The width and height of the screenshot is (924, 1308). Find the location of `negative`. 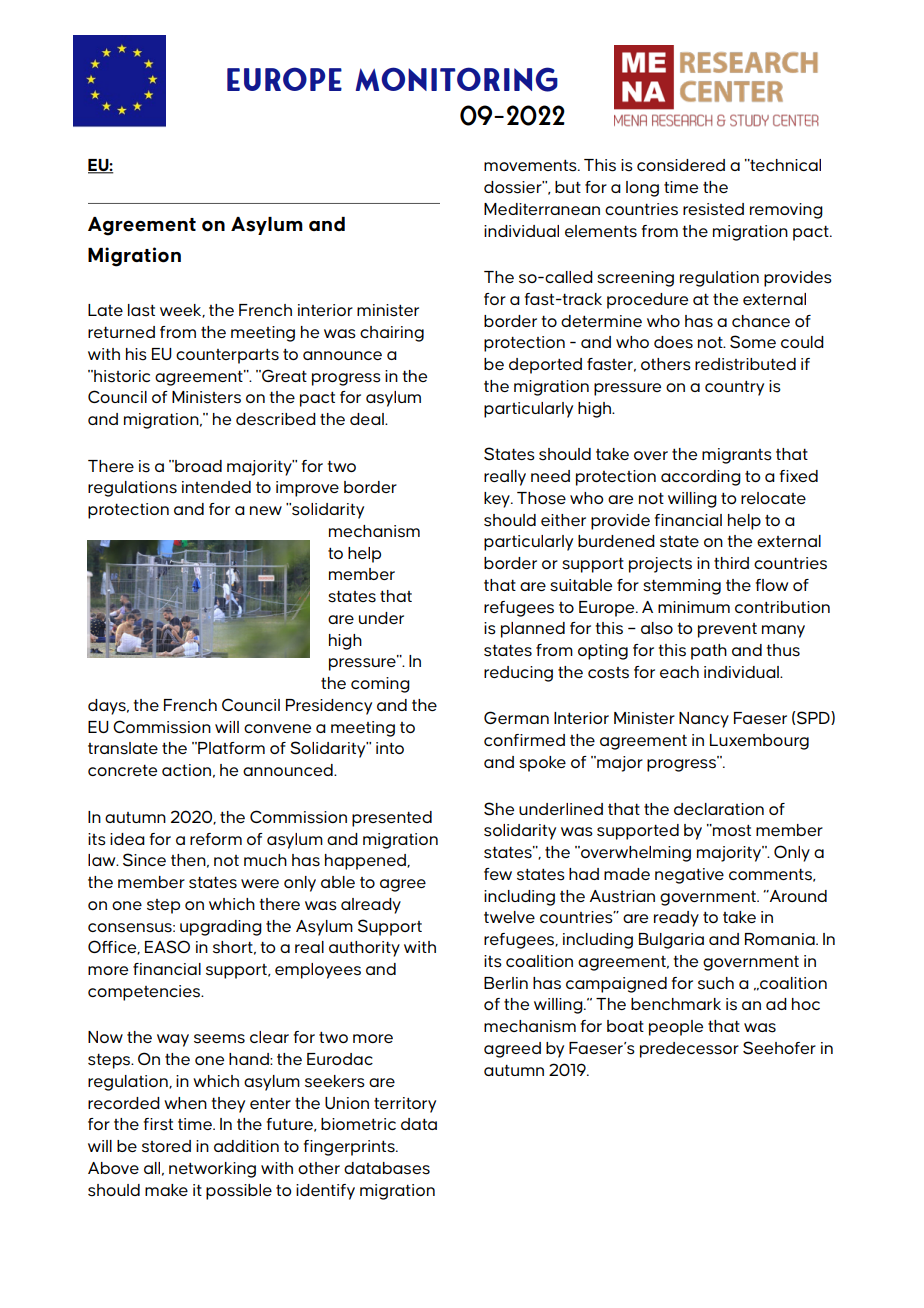

negative is located at coordinates (689, 876).
